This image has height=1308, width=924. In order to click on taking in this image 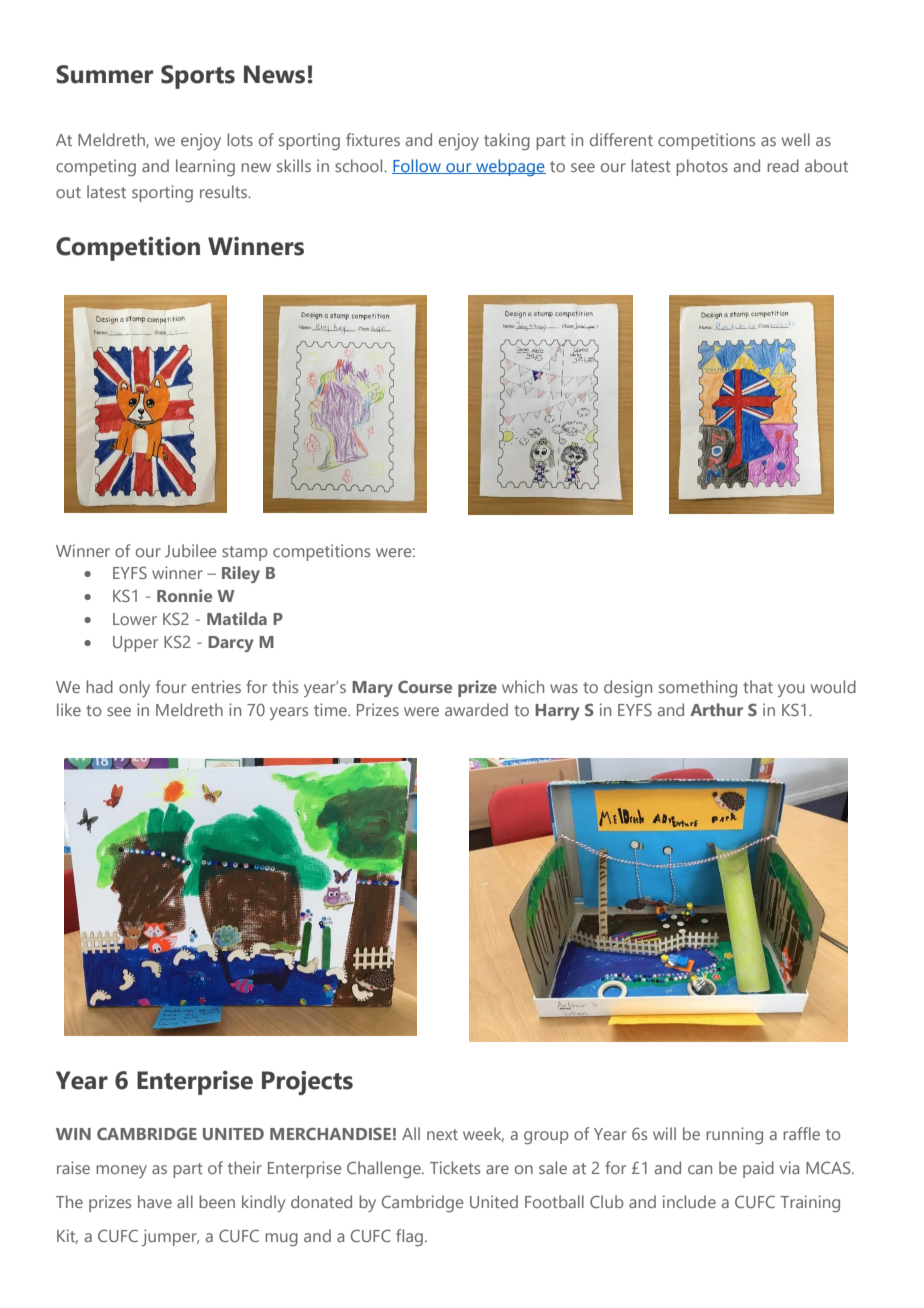, I will do `click(507, 141)`.
